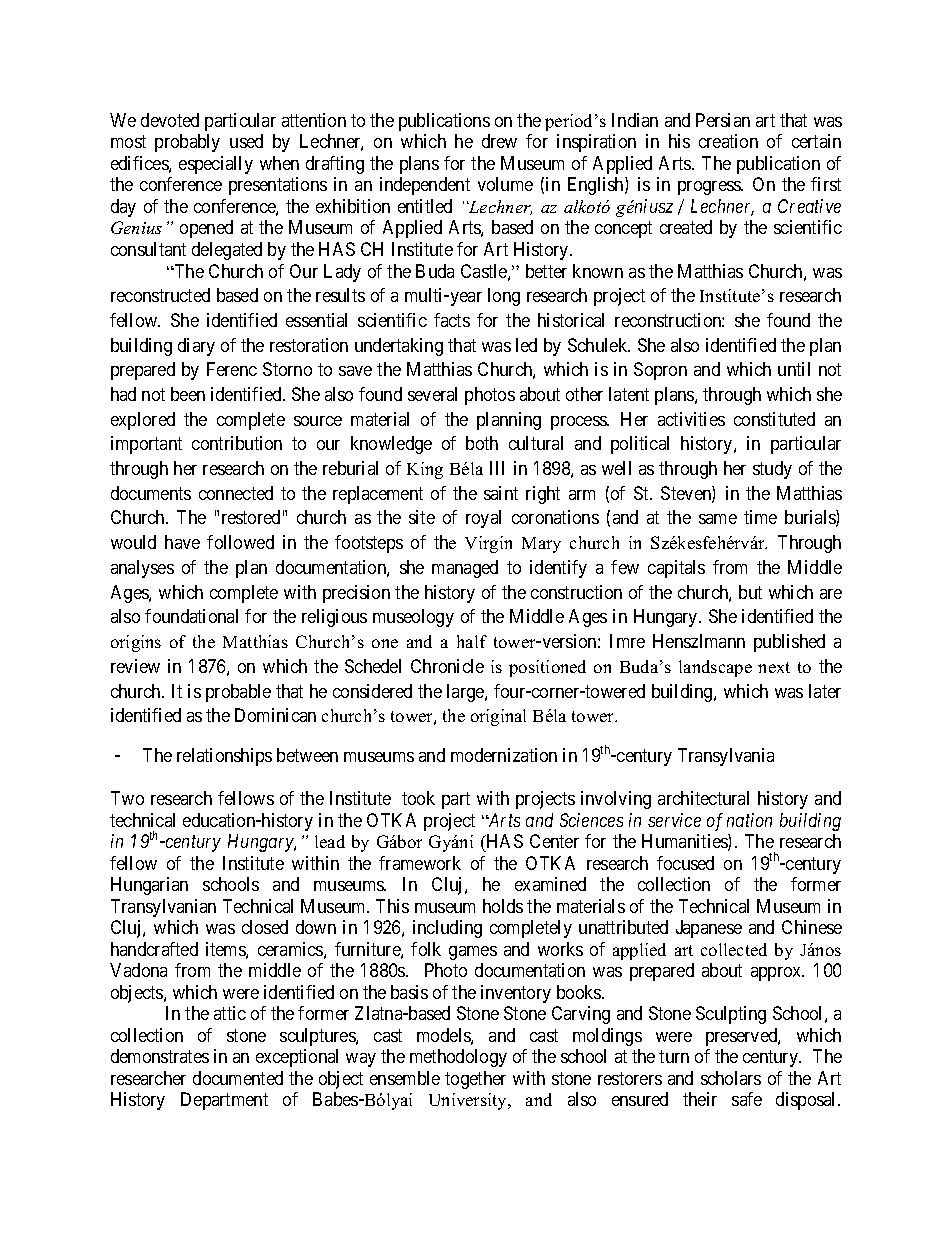 The width and height of the page is (952, 1233). I want to click on drew, so click(499, 141).
